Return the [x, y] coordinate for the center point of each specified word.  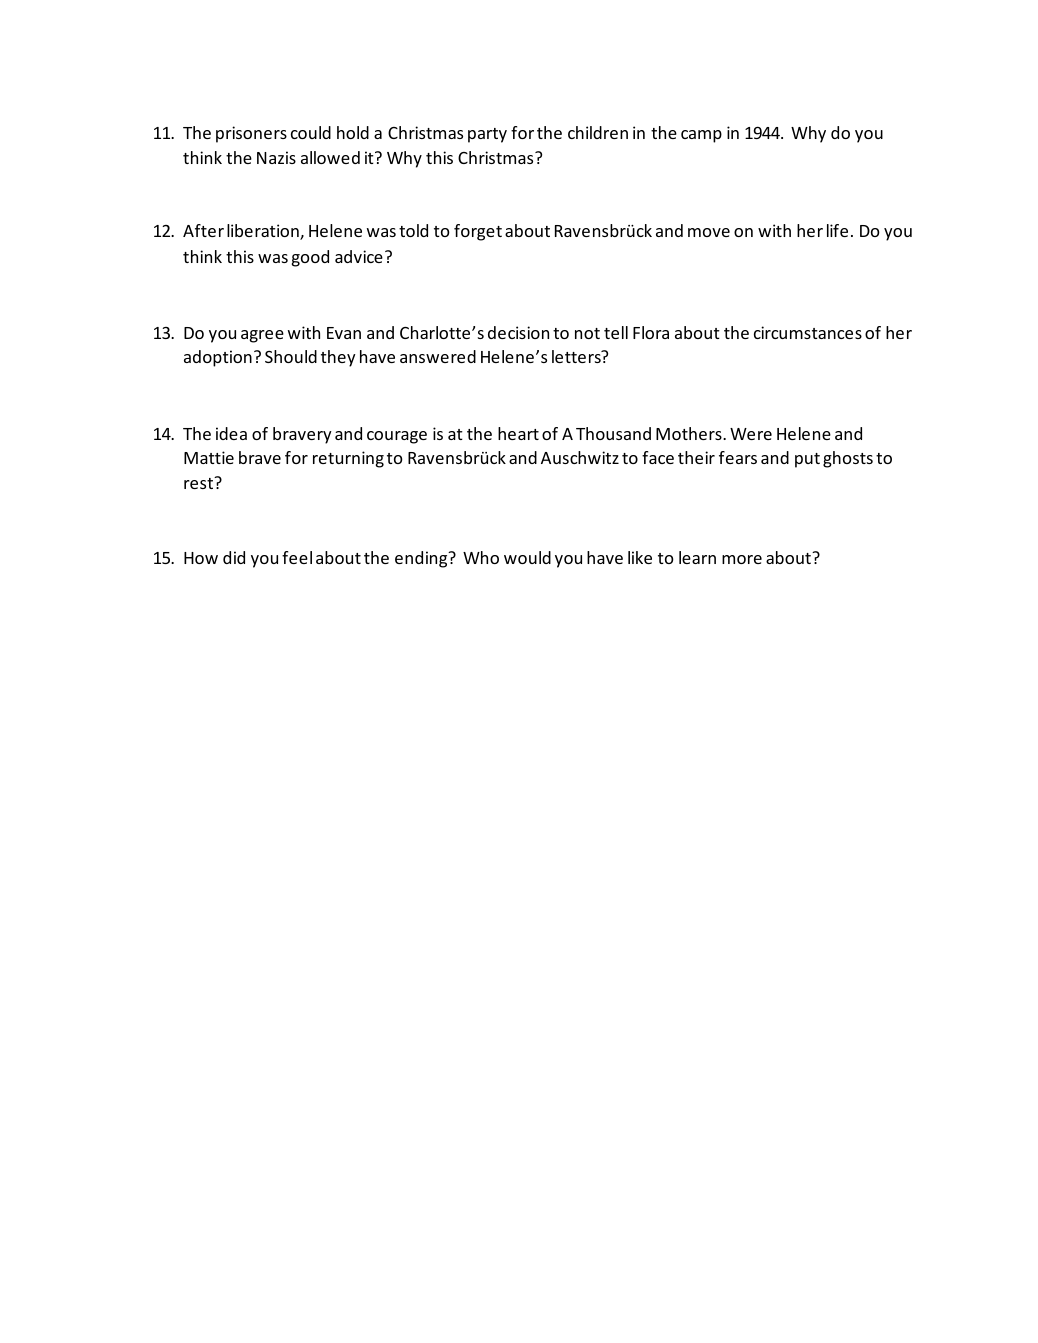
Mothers [690, 433]
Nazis [276, 157]
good [310, 258]
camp [701, 136]
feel [297, 557]
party [487, 135]
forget [478, 232]
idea [231, 433]
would [527, 557]
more [742, 559]
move [709, 232]
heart [518, 433]
